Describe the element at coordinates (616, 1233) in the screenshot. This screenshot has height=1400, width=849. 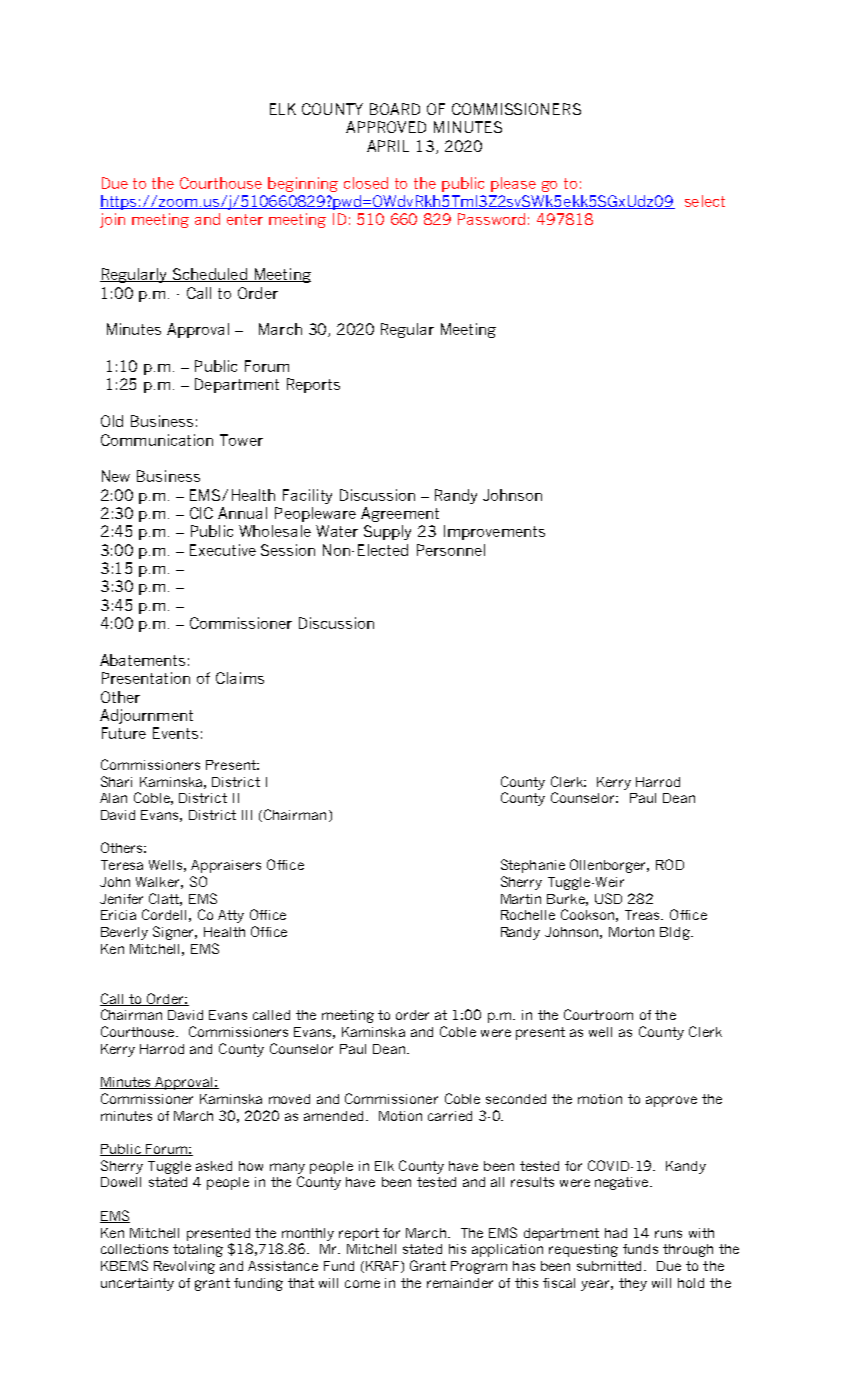
I see `had` at that location.
